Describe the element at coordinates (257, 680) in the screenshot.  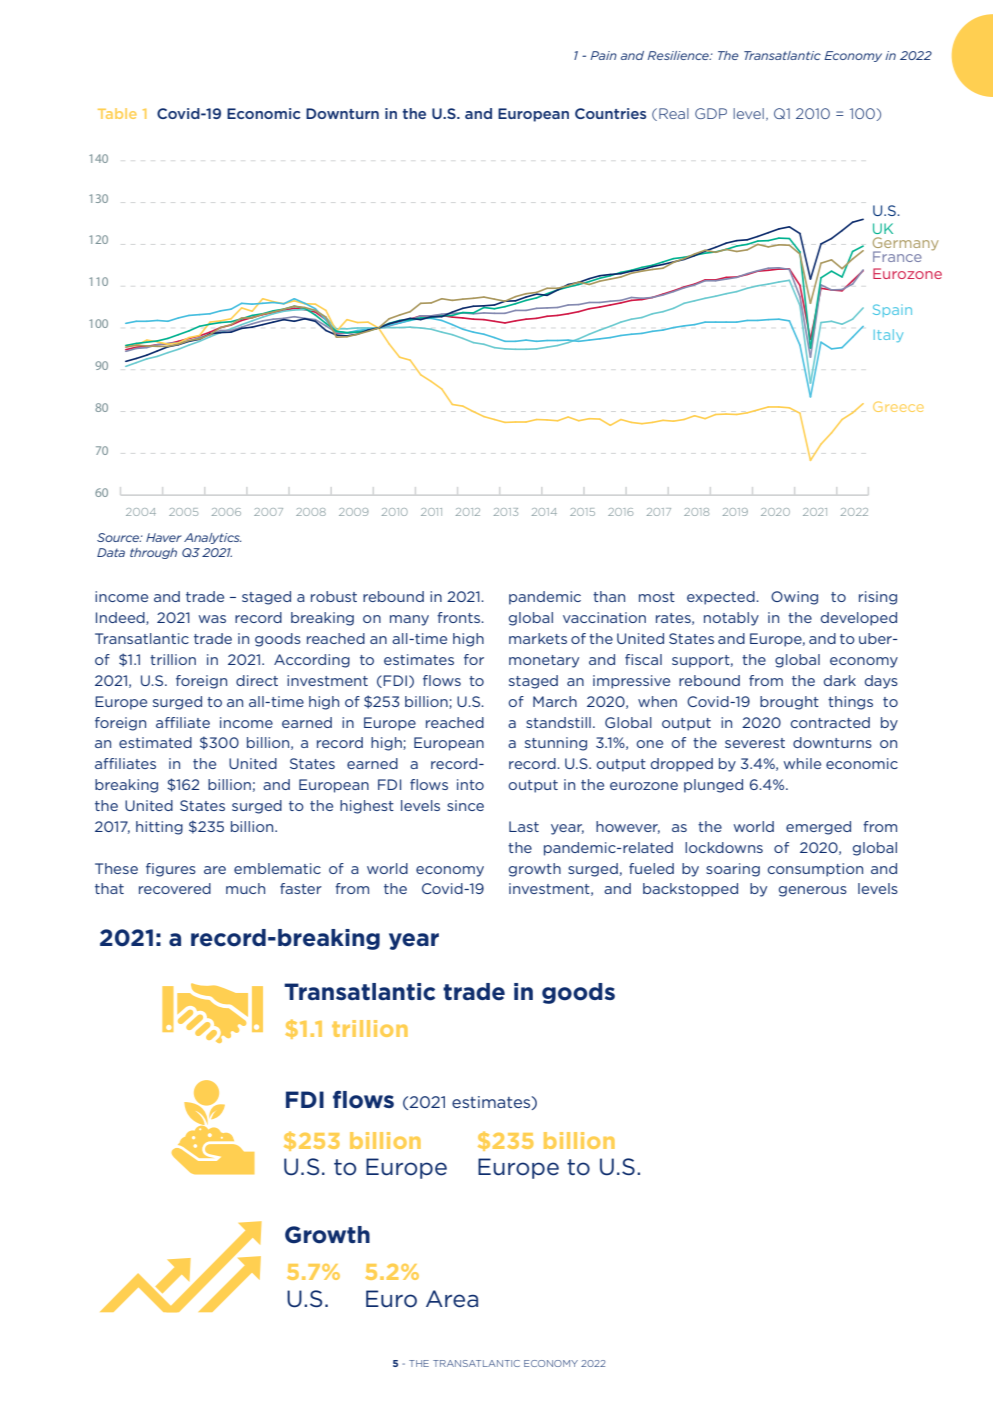
I see `direct` at that location.
